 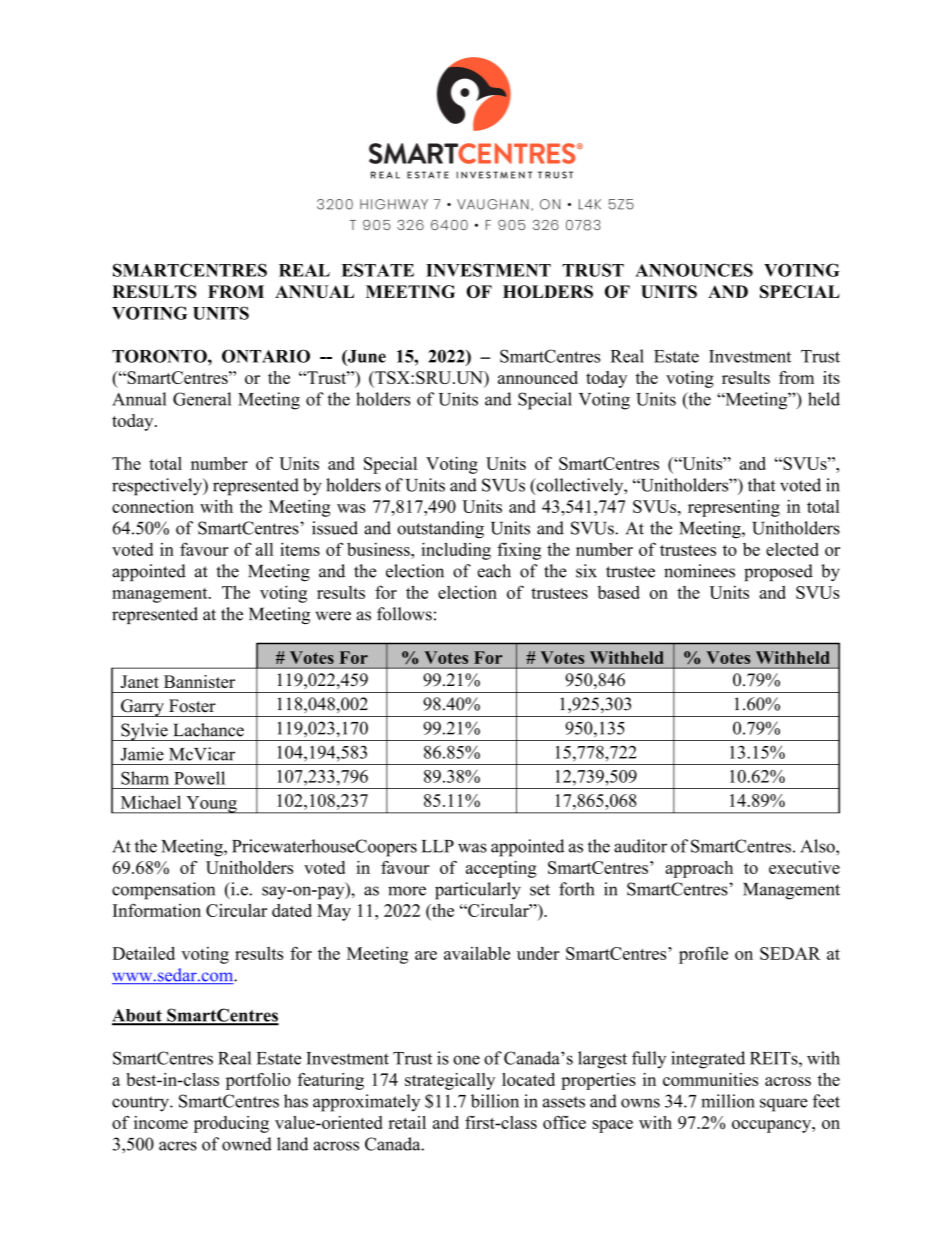 I want to click on announced, so click(x=538, y=377).
